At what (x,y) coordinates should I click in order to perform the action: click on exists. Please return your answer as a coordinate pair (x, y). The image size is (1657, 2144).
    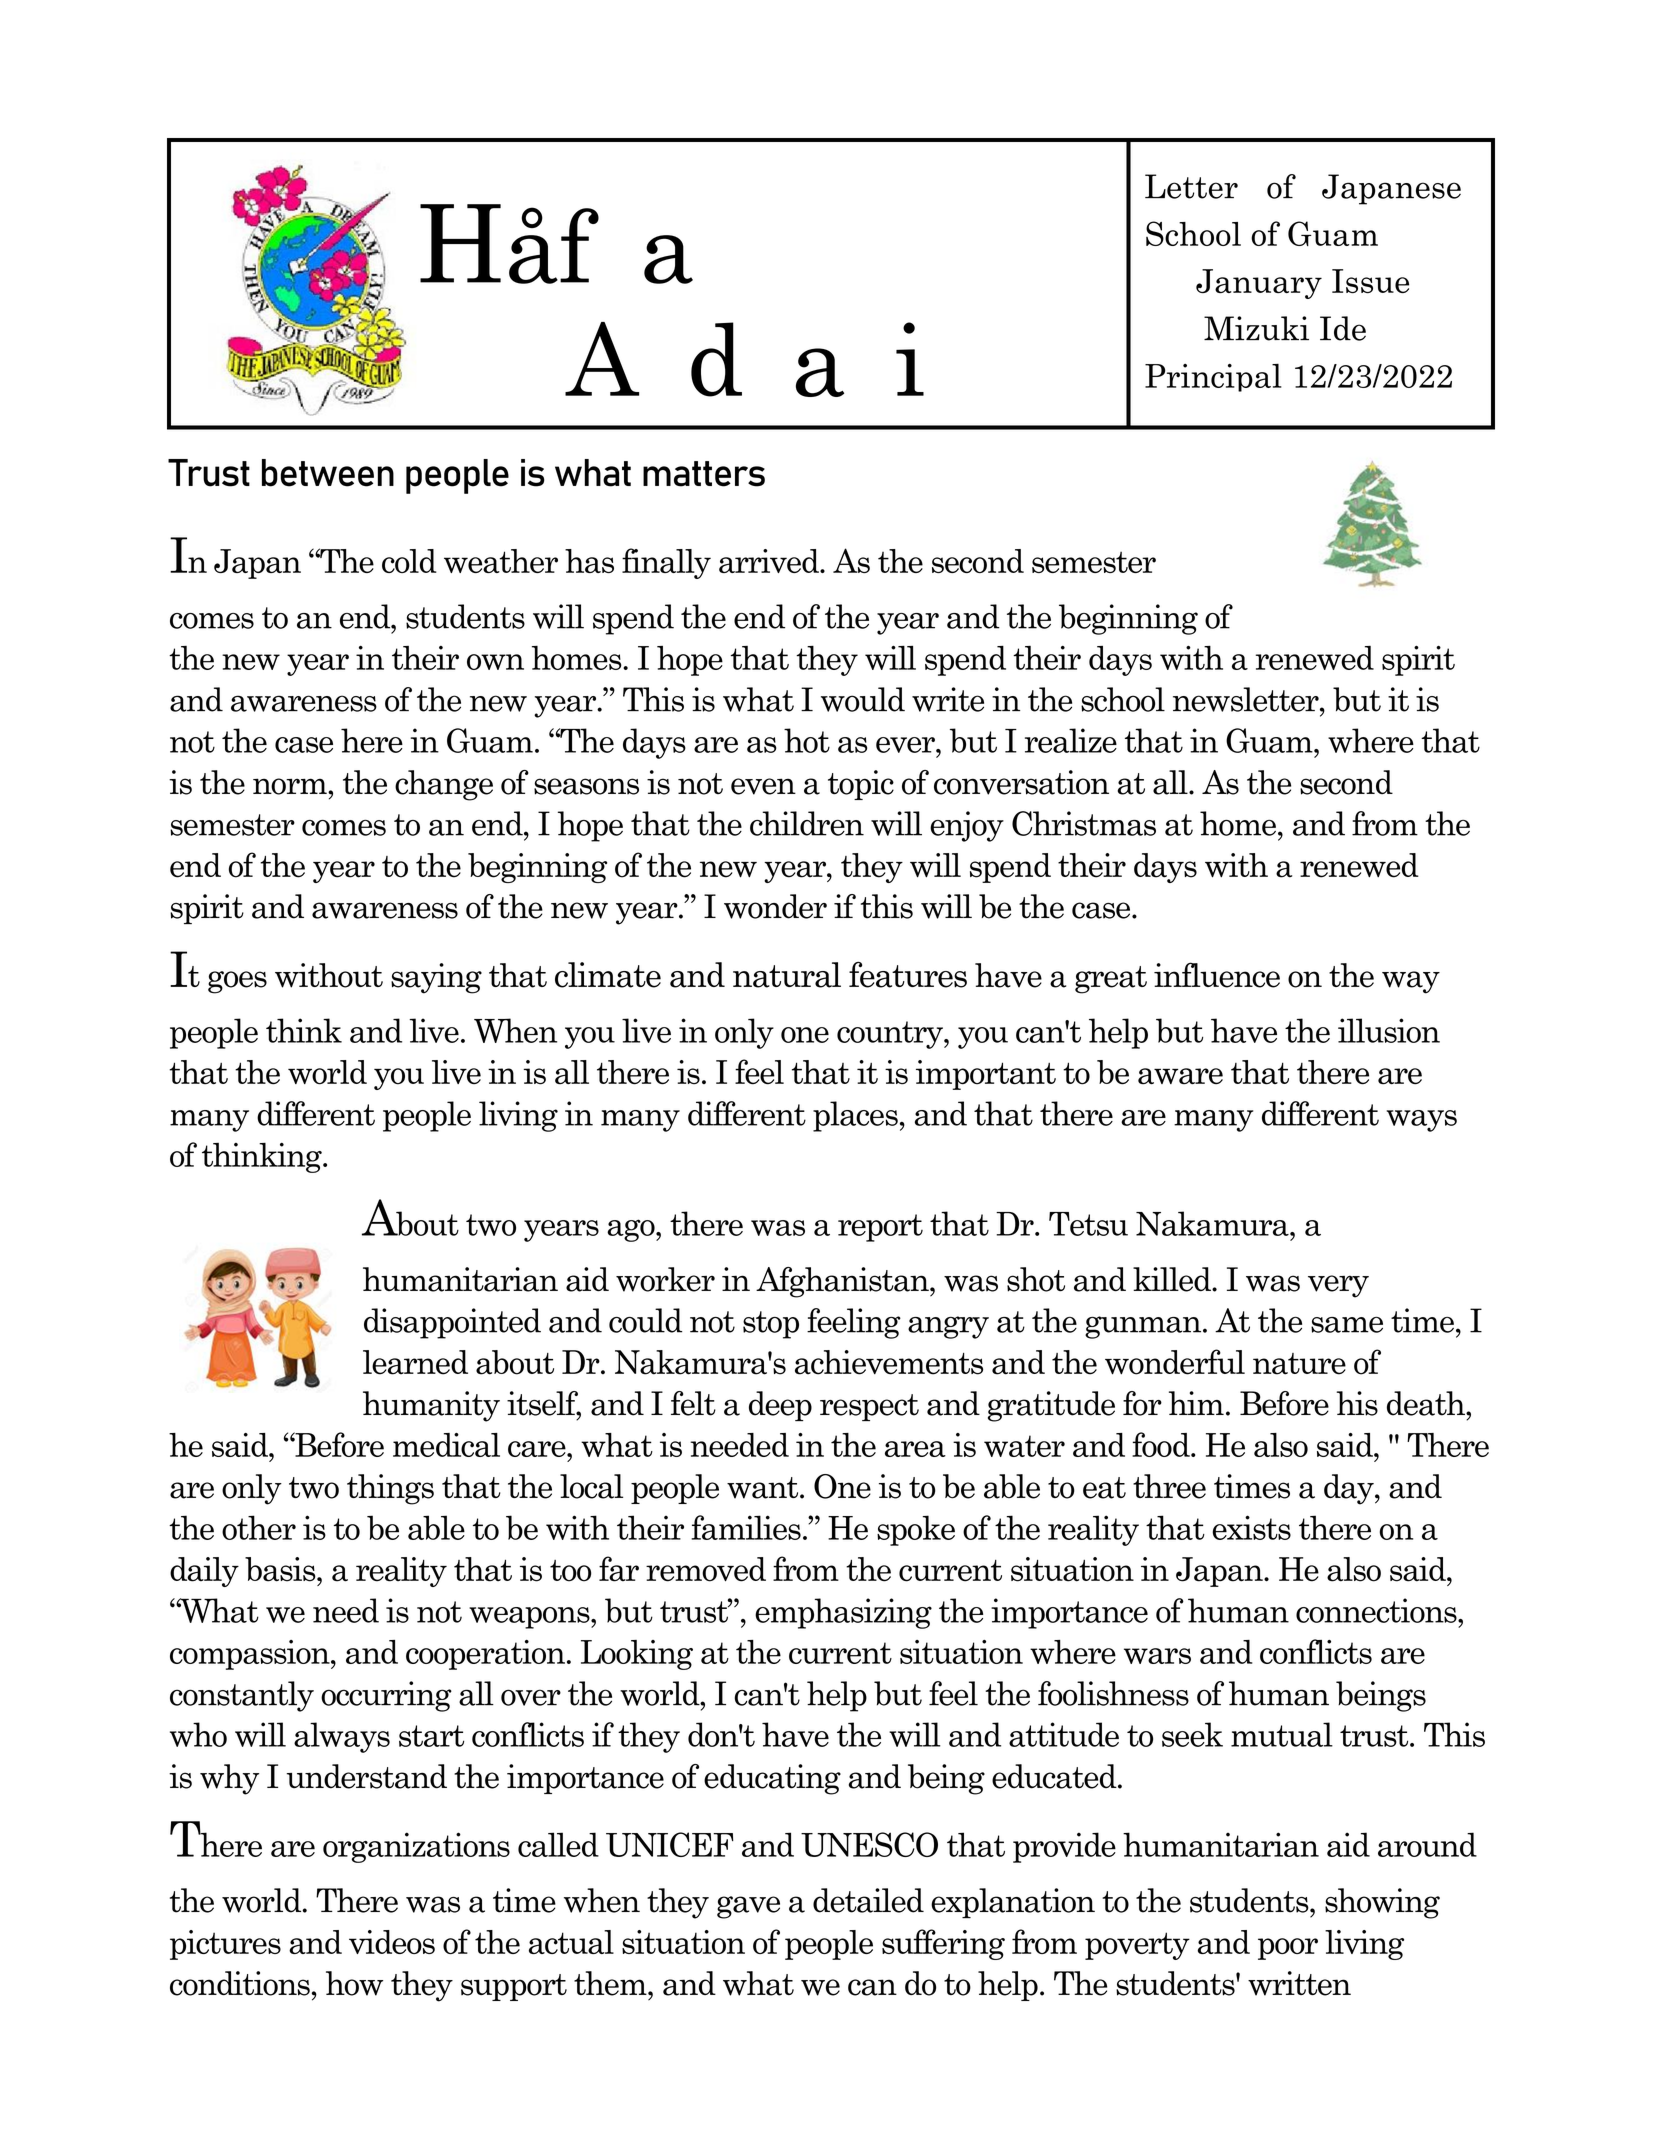
    Looking at the image, I should click on (1251, 1527).
